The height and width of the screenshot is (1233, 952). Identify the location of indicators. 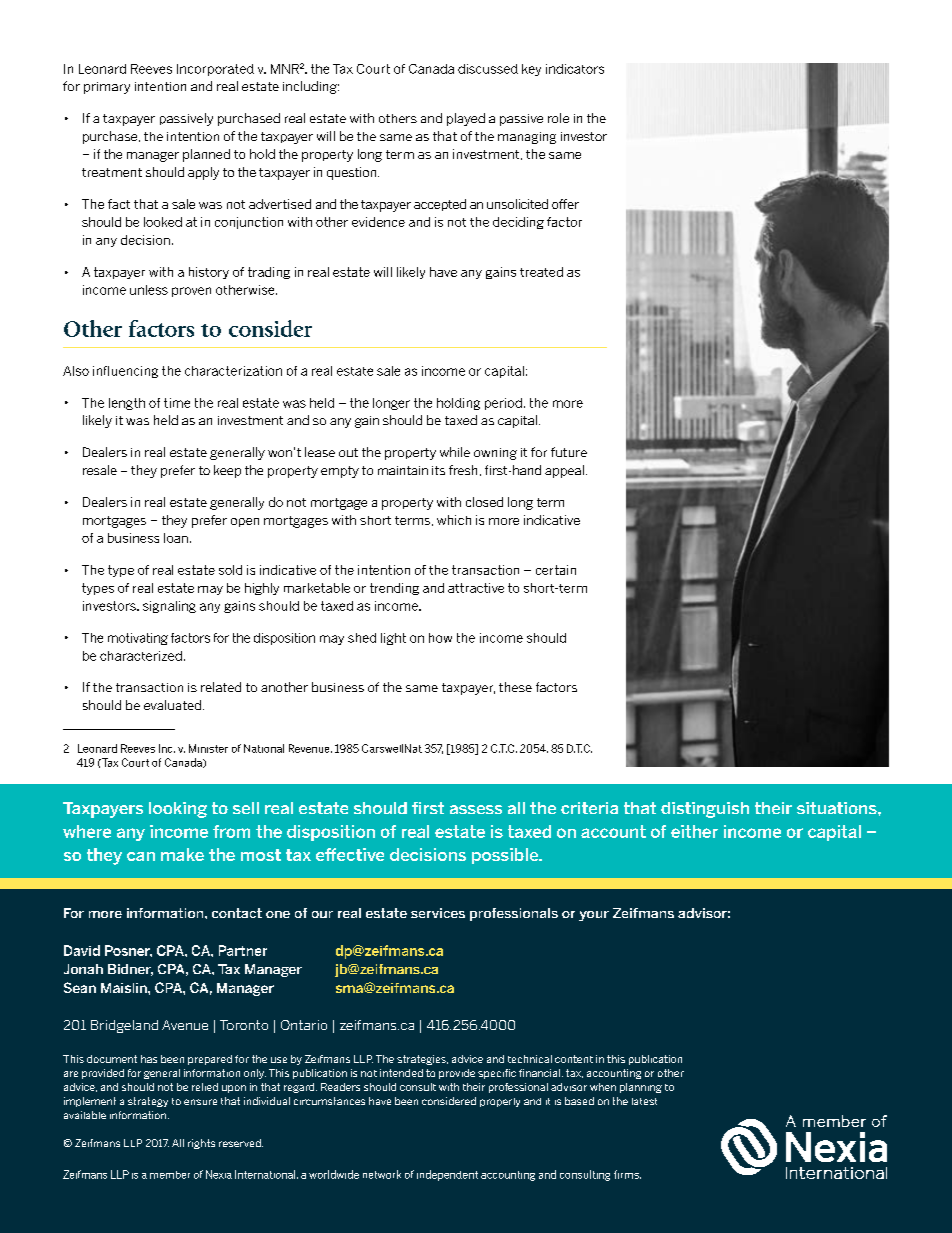
(575, 69).
